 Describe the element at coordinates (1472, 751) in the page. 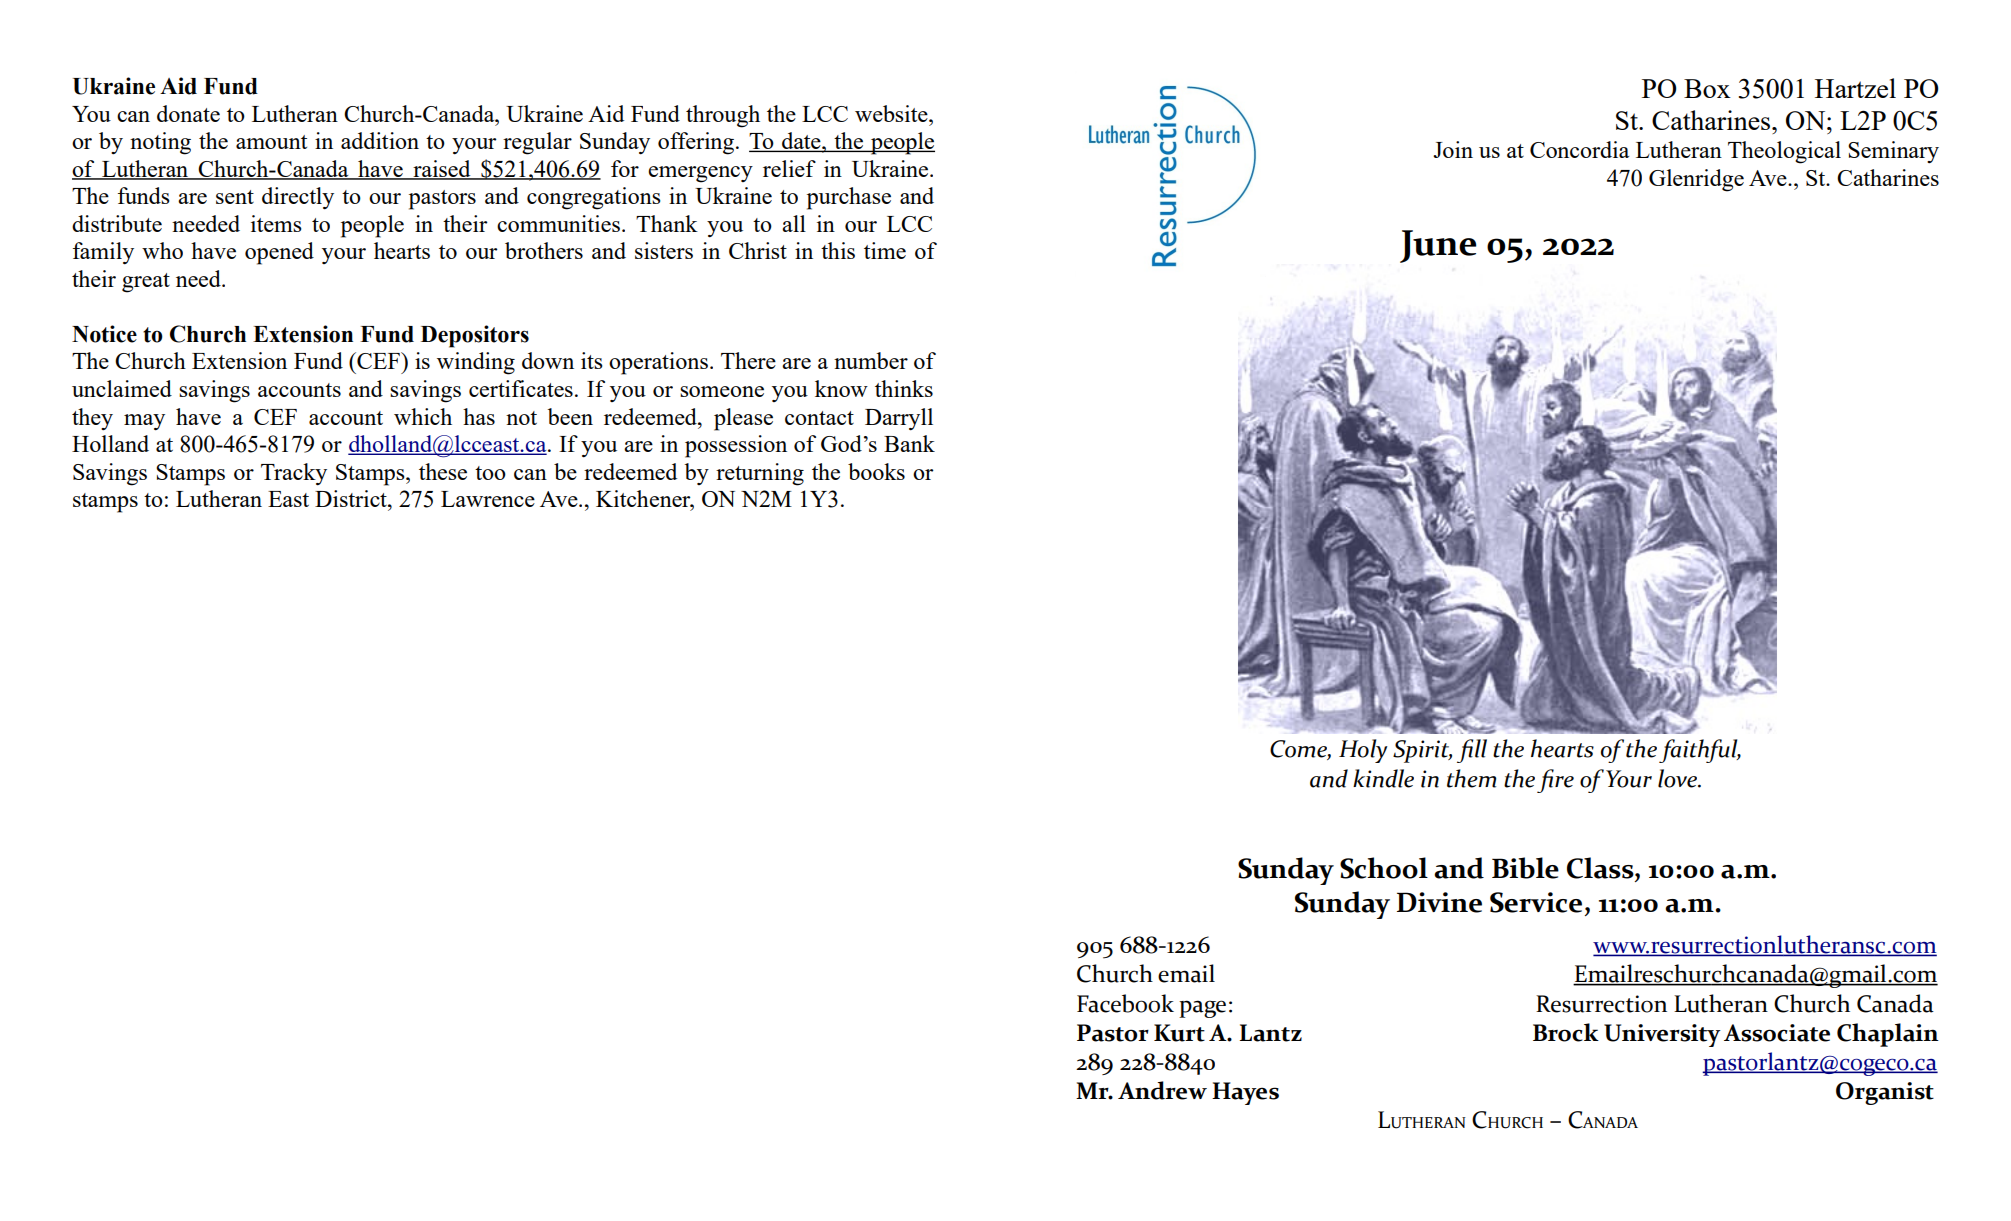

I see `fill` at that location.
